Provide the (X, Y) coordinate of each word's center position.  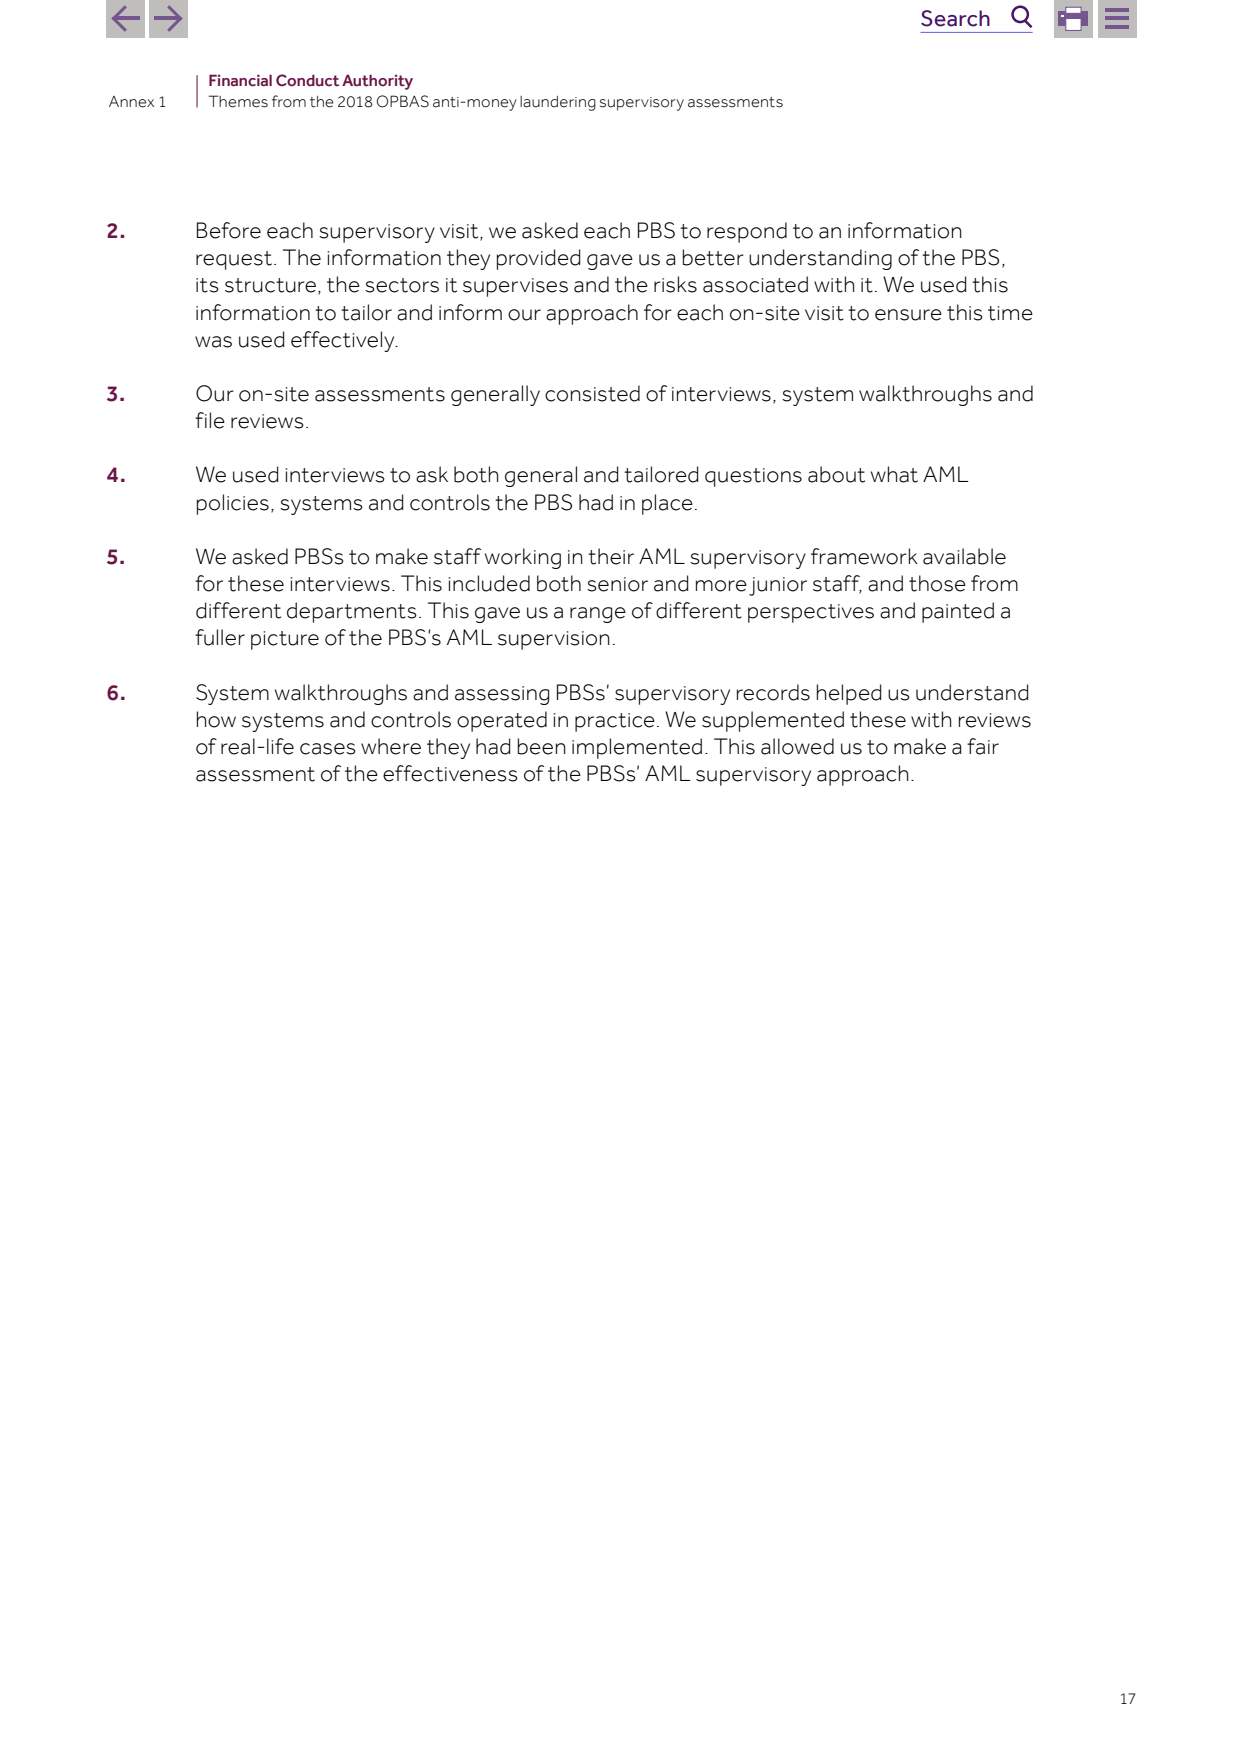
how (216, 719)
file (210, 420)
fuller (220, 637)
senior (617, 584)
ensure (908, 315)
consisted (592, 393)
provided (539, 259)
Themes (238, 101)
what (894, 474)
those (937, 583)
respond (747, 232)
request (235, 260)
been (541, 746)
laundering (558, 103)
